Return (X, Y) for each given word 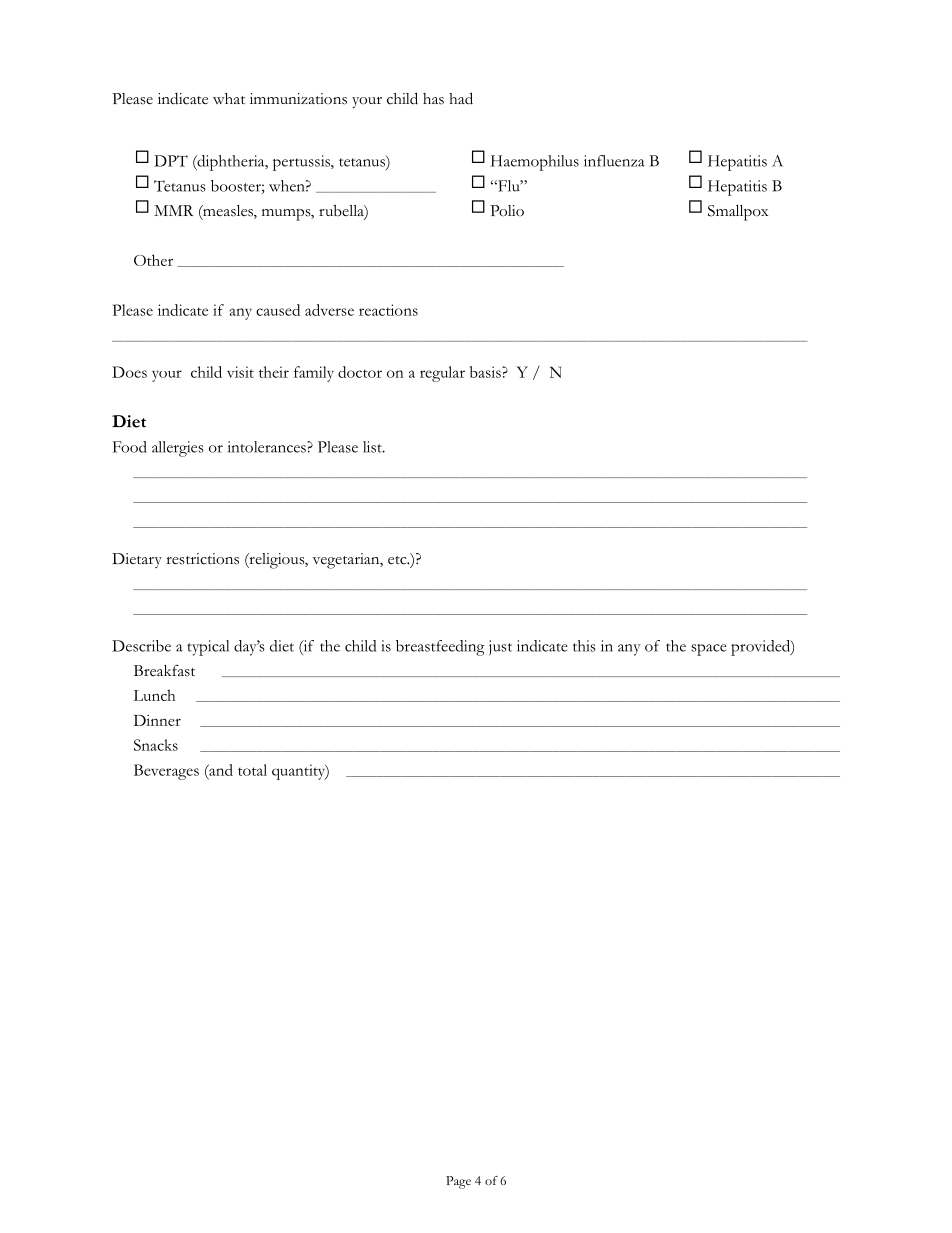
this (584, 646)
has (433, 99)
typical (208, 648)
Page (458, 1182)
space (709, 650)
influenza (614, 161)
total (252, 770)
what (229, 98)
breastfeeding (440, 648)
